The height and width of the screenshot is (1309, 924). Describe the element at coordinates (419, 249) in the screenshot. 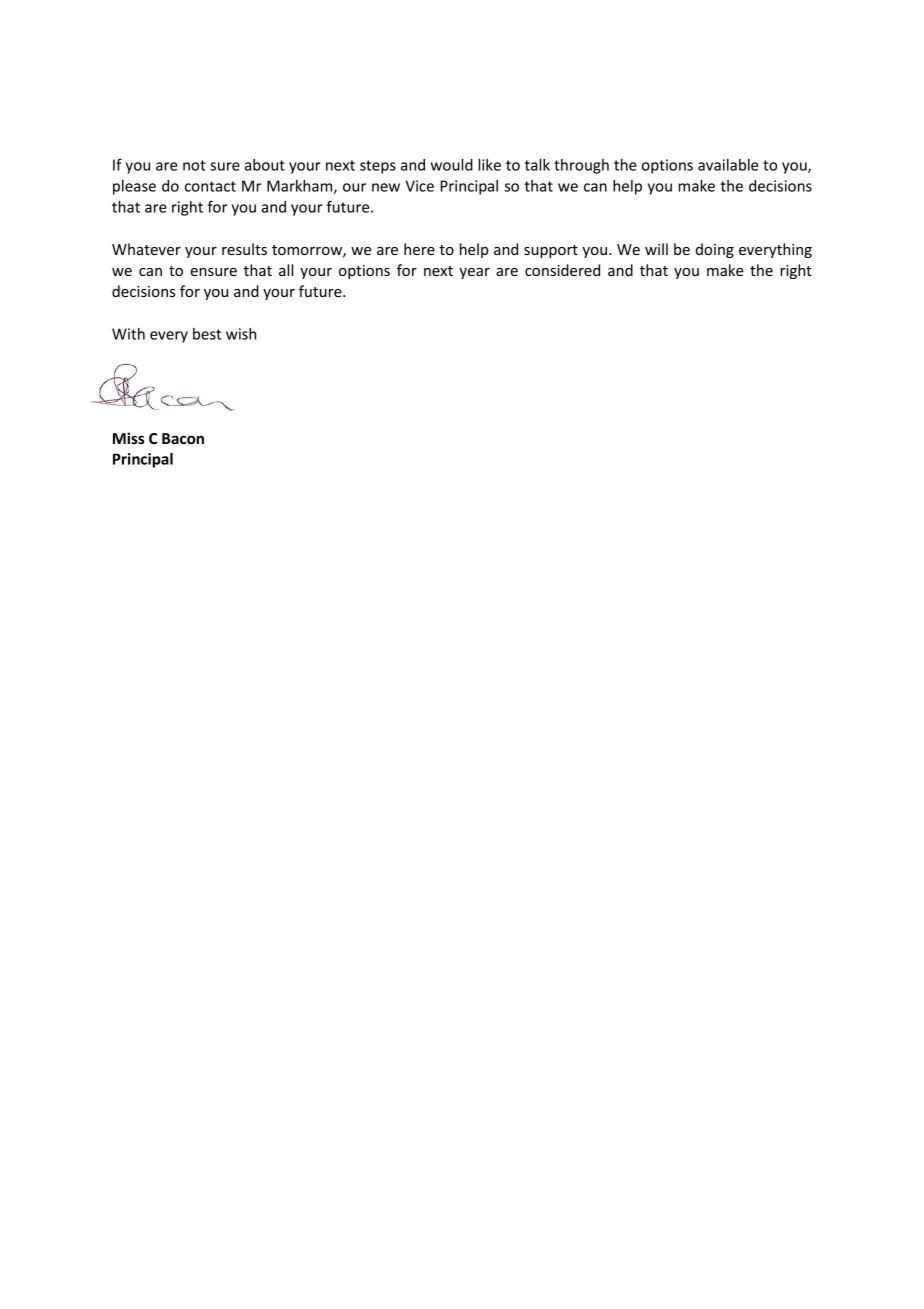

I see `here` at that location.
